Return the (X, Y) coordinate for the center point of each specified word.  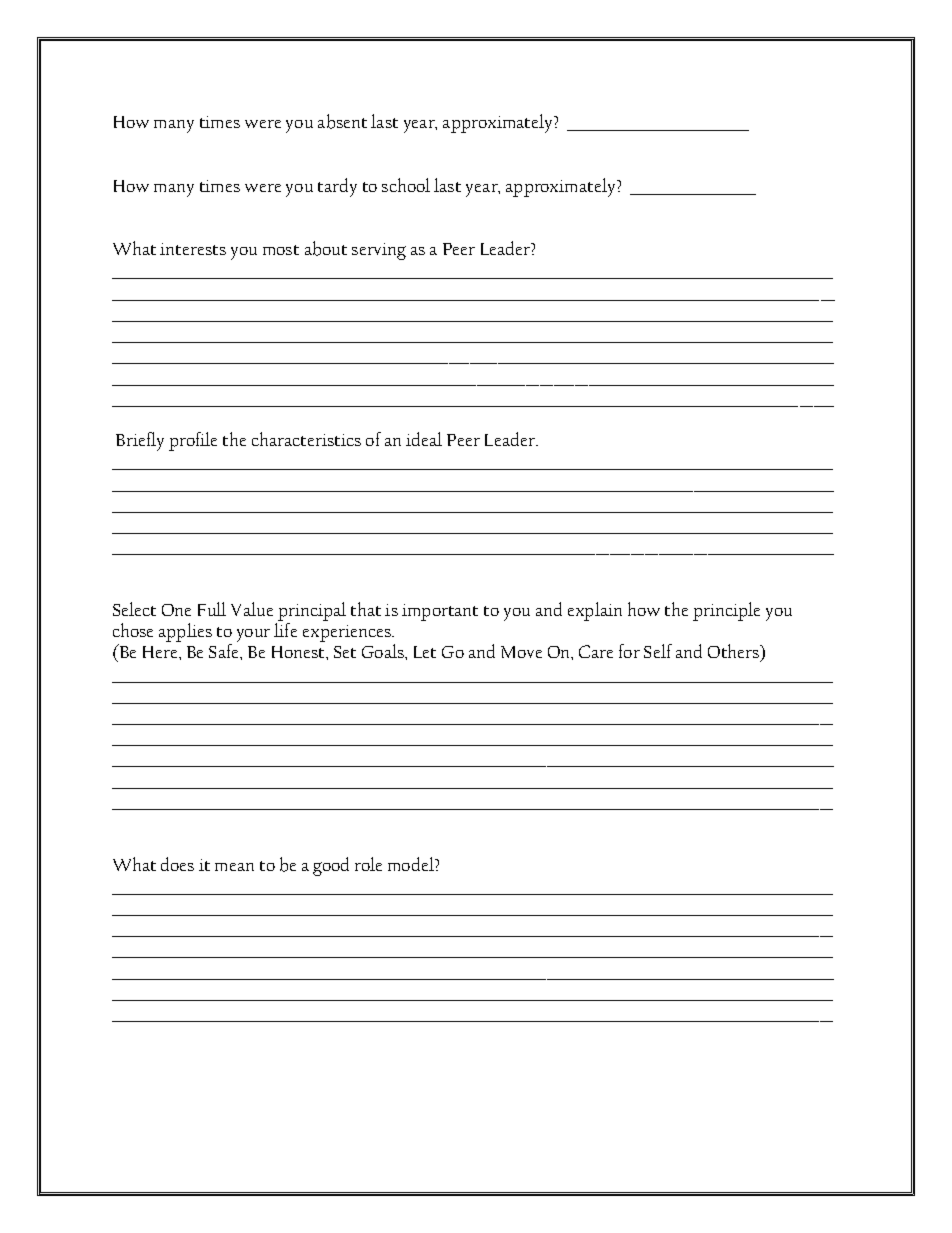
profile (193, 441)
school (406, 185)
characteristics (306, 439)
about (326, 248)
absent (342, 121)
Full (212, 609)
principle (726, 611)
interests (193, 249)
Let (425, 652)
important (440, 612)
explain (595, 611)
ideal (424, 439)
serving (379, 251)
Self (658, 651)
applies (185, 632)
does (177, 864)
